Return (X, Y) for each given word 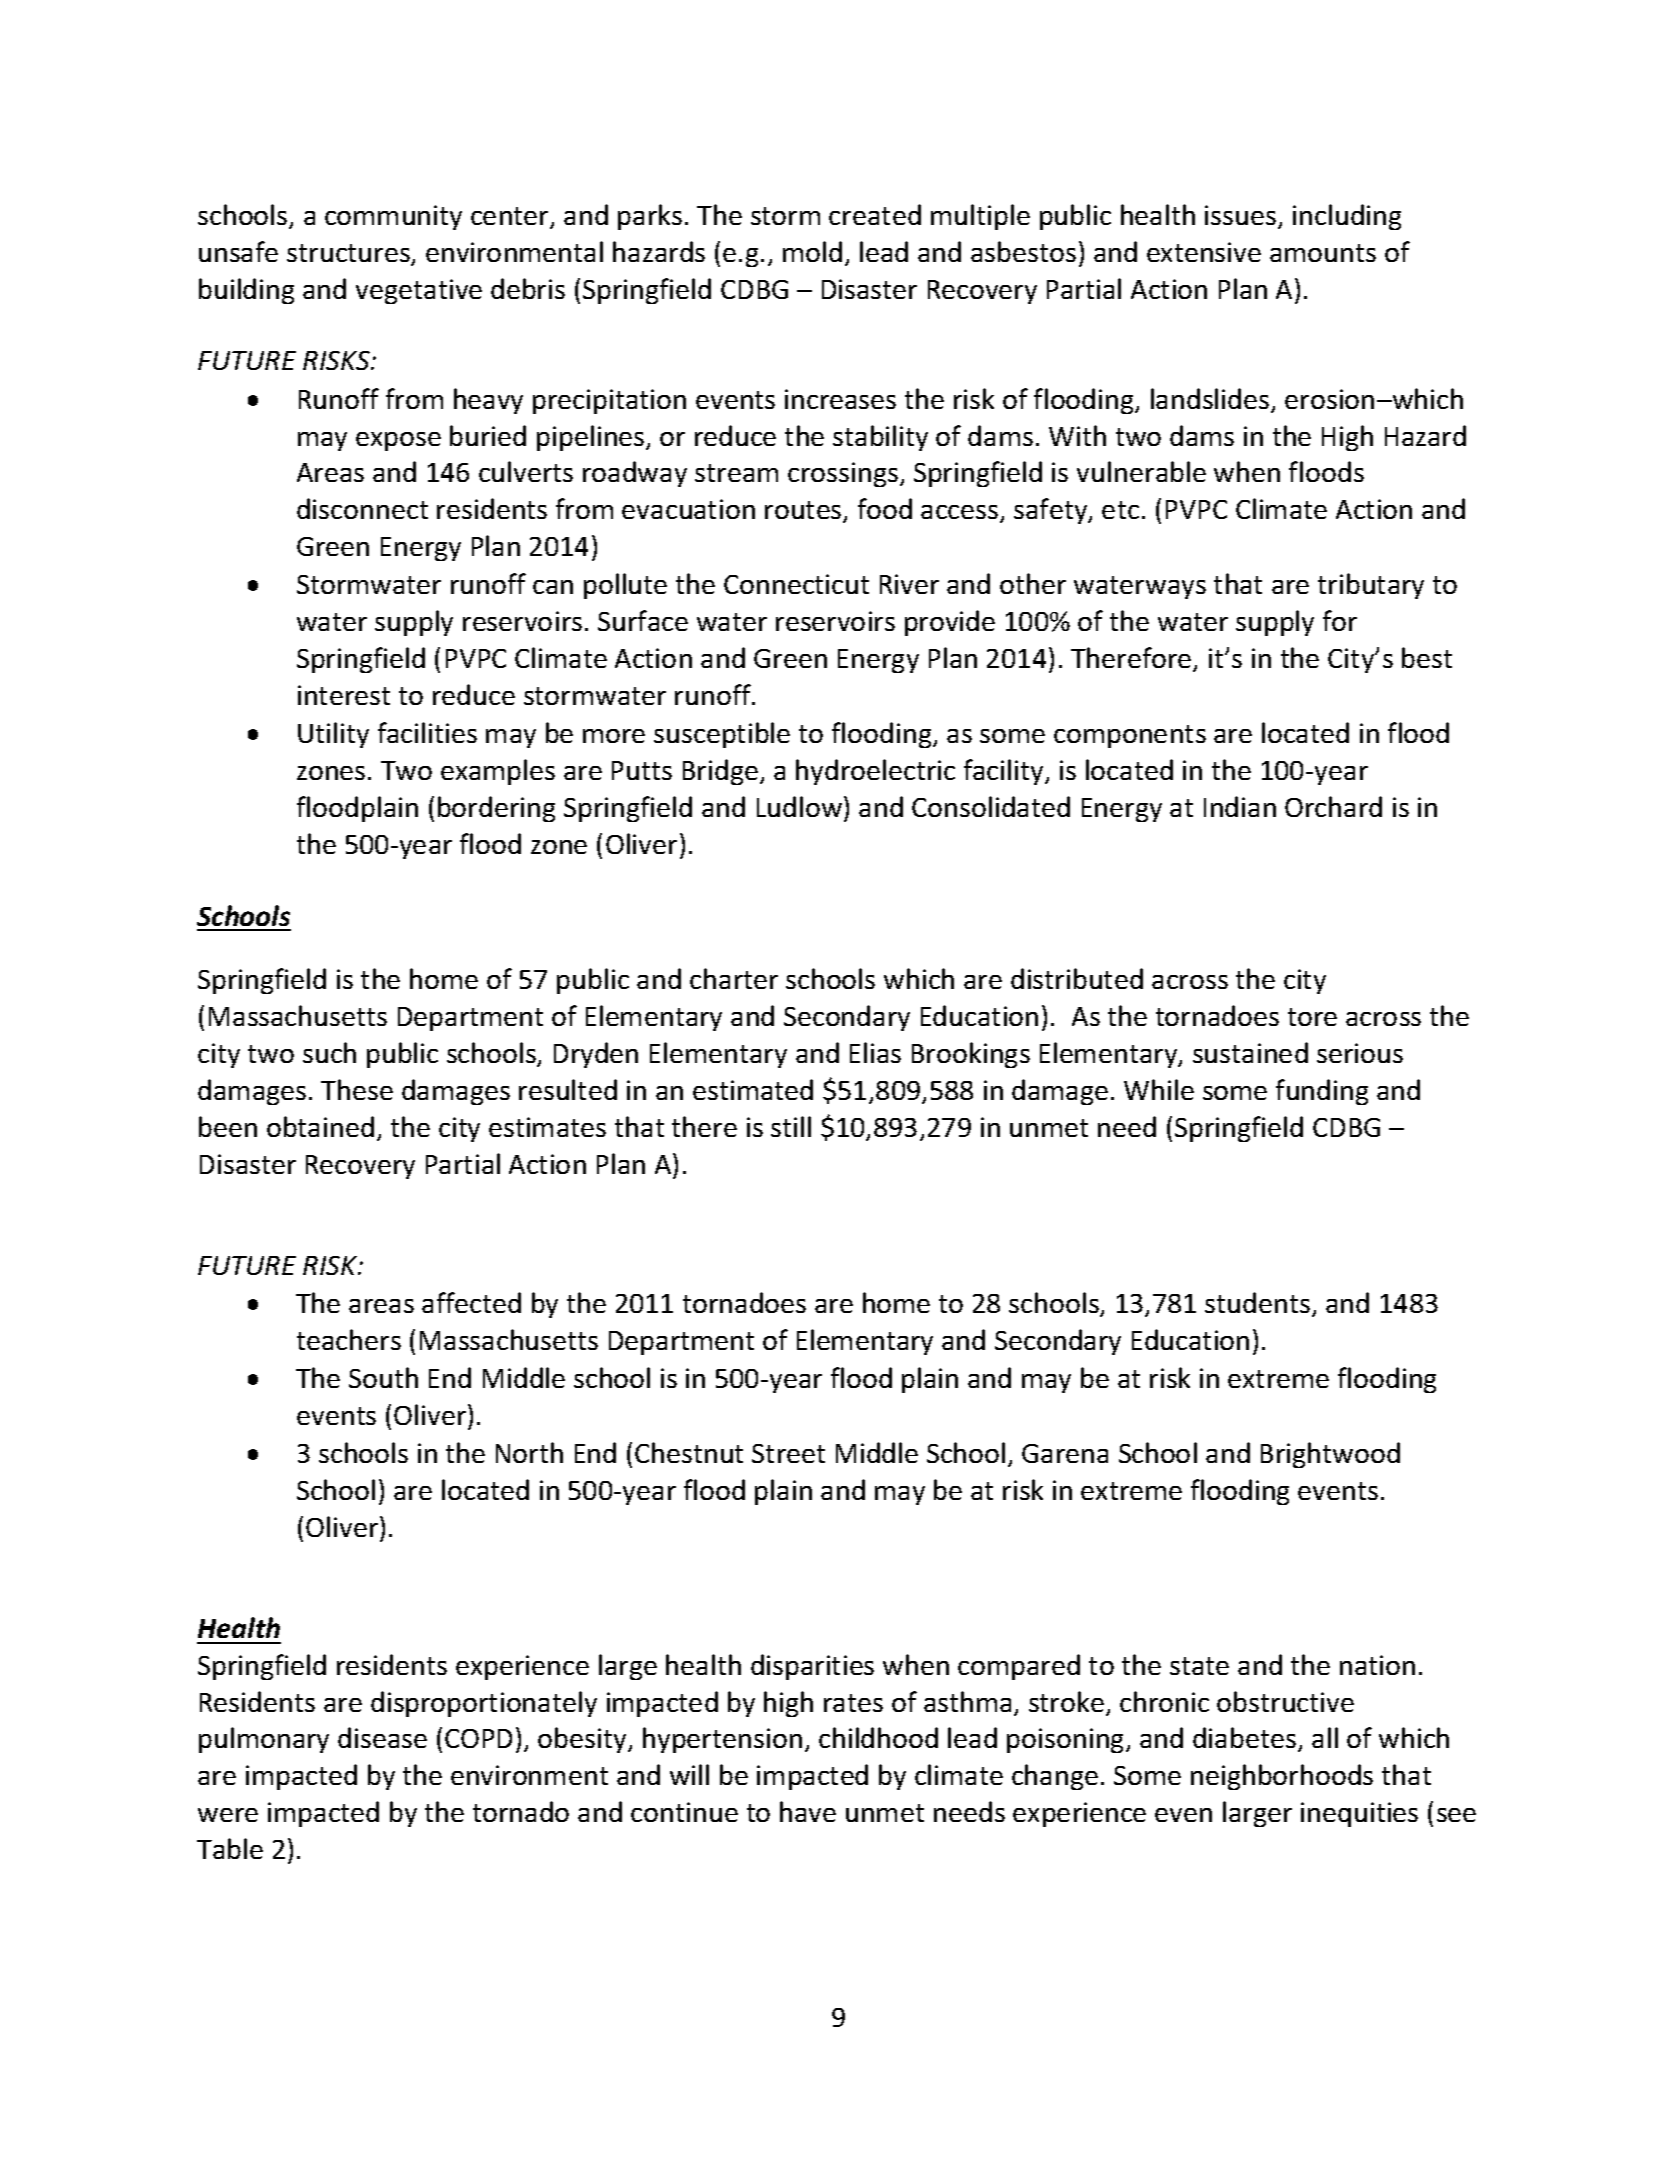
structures (349, 254)
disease (382, 1737)
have (808, 1811)
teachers (349, 1339)
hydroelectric (875, 772)
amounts (1323, 253)
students (1257, 1302)
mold (812, 251)
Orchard (1333, 806)
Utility (333, 735)
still (791, 1126)
